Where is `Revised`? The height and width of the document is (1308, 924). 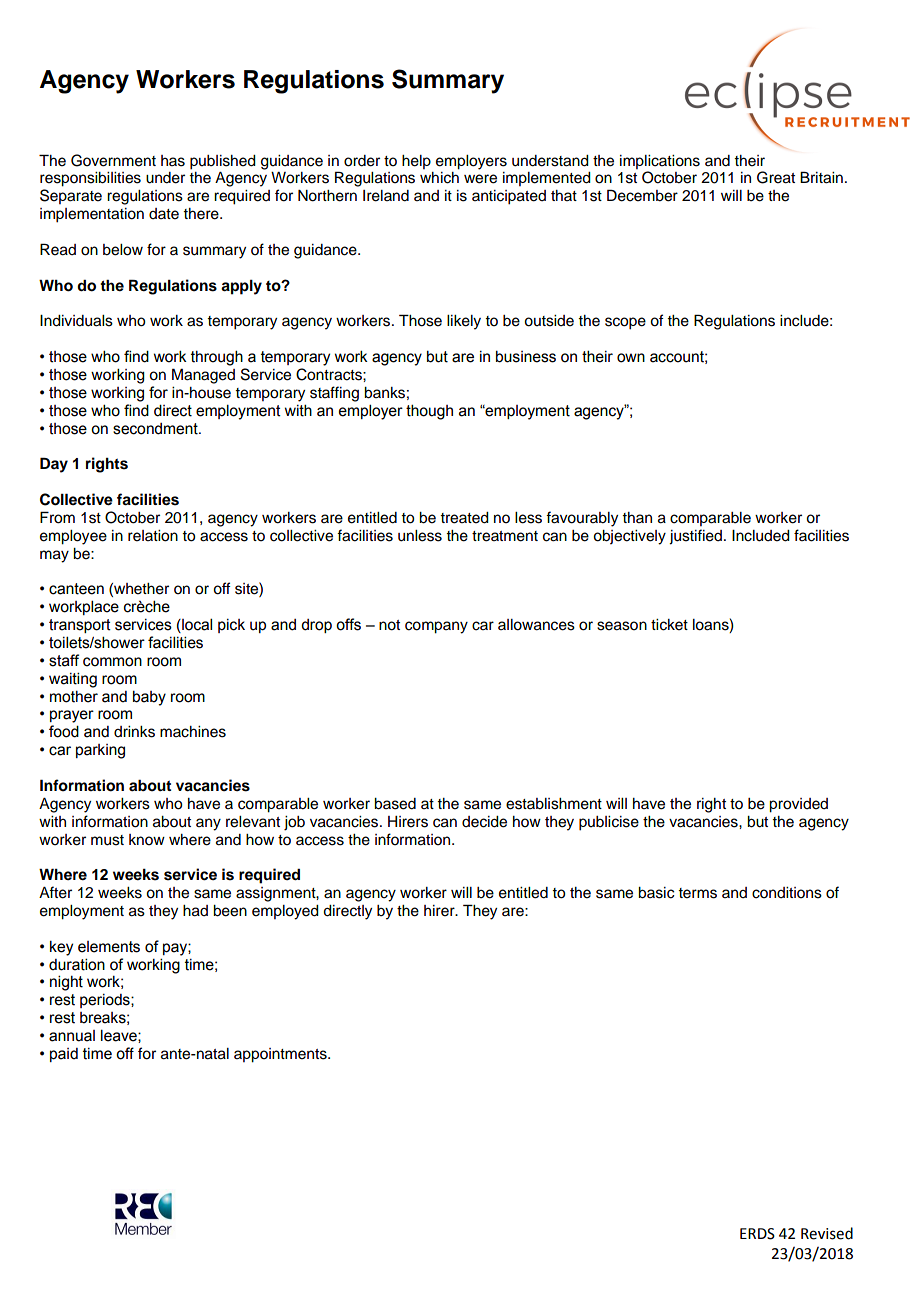 Revised is located at coordinates (827, 1233).
